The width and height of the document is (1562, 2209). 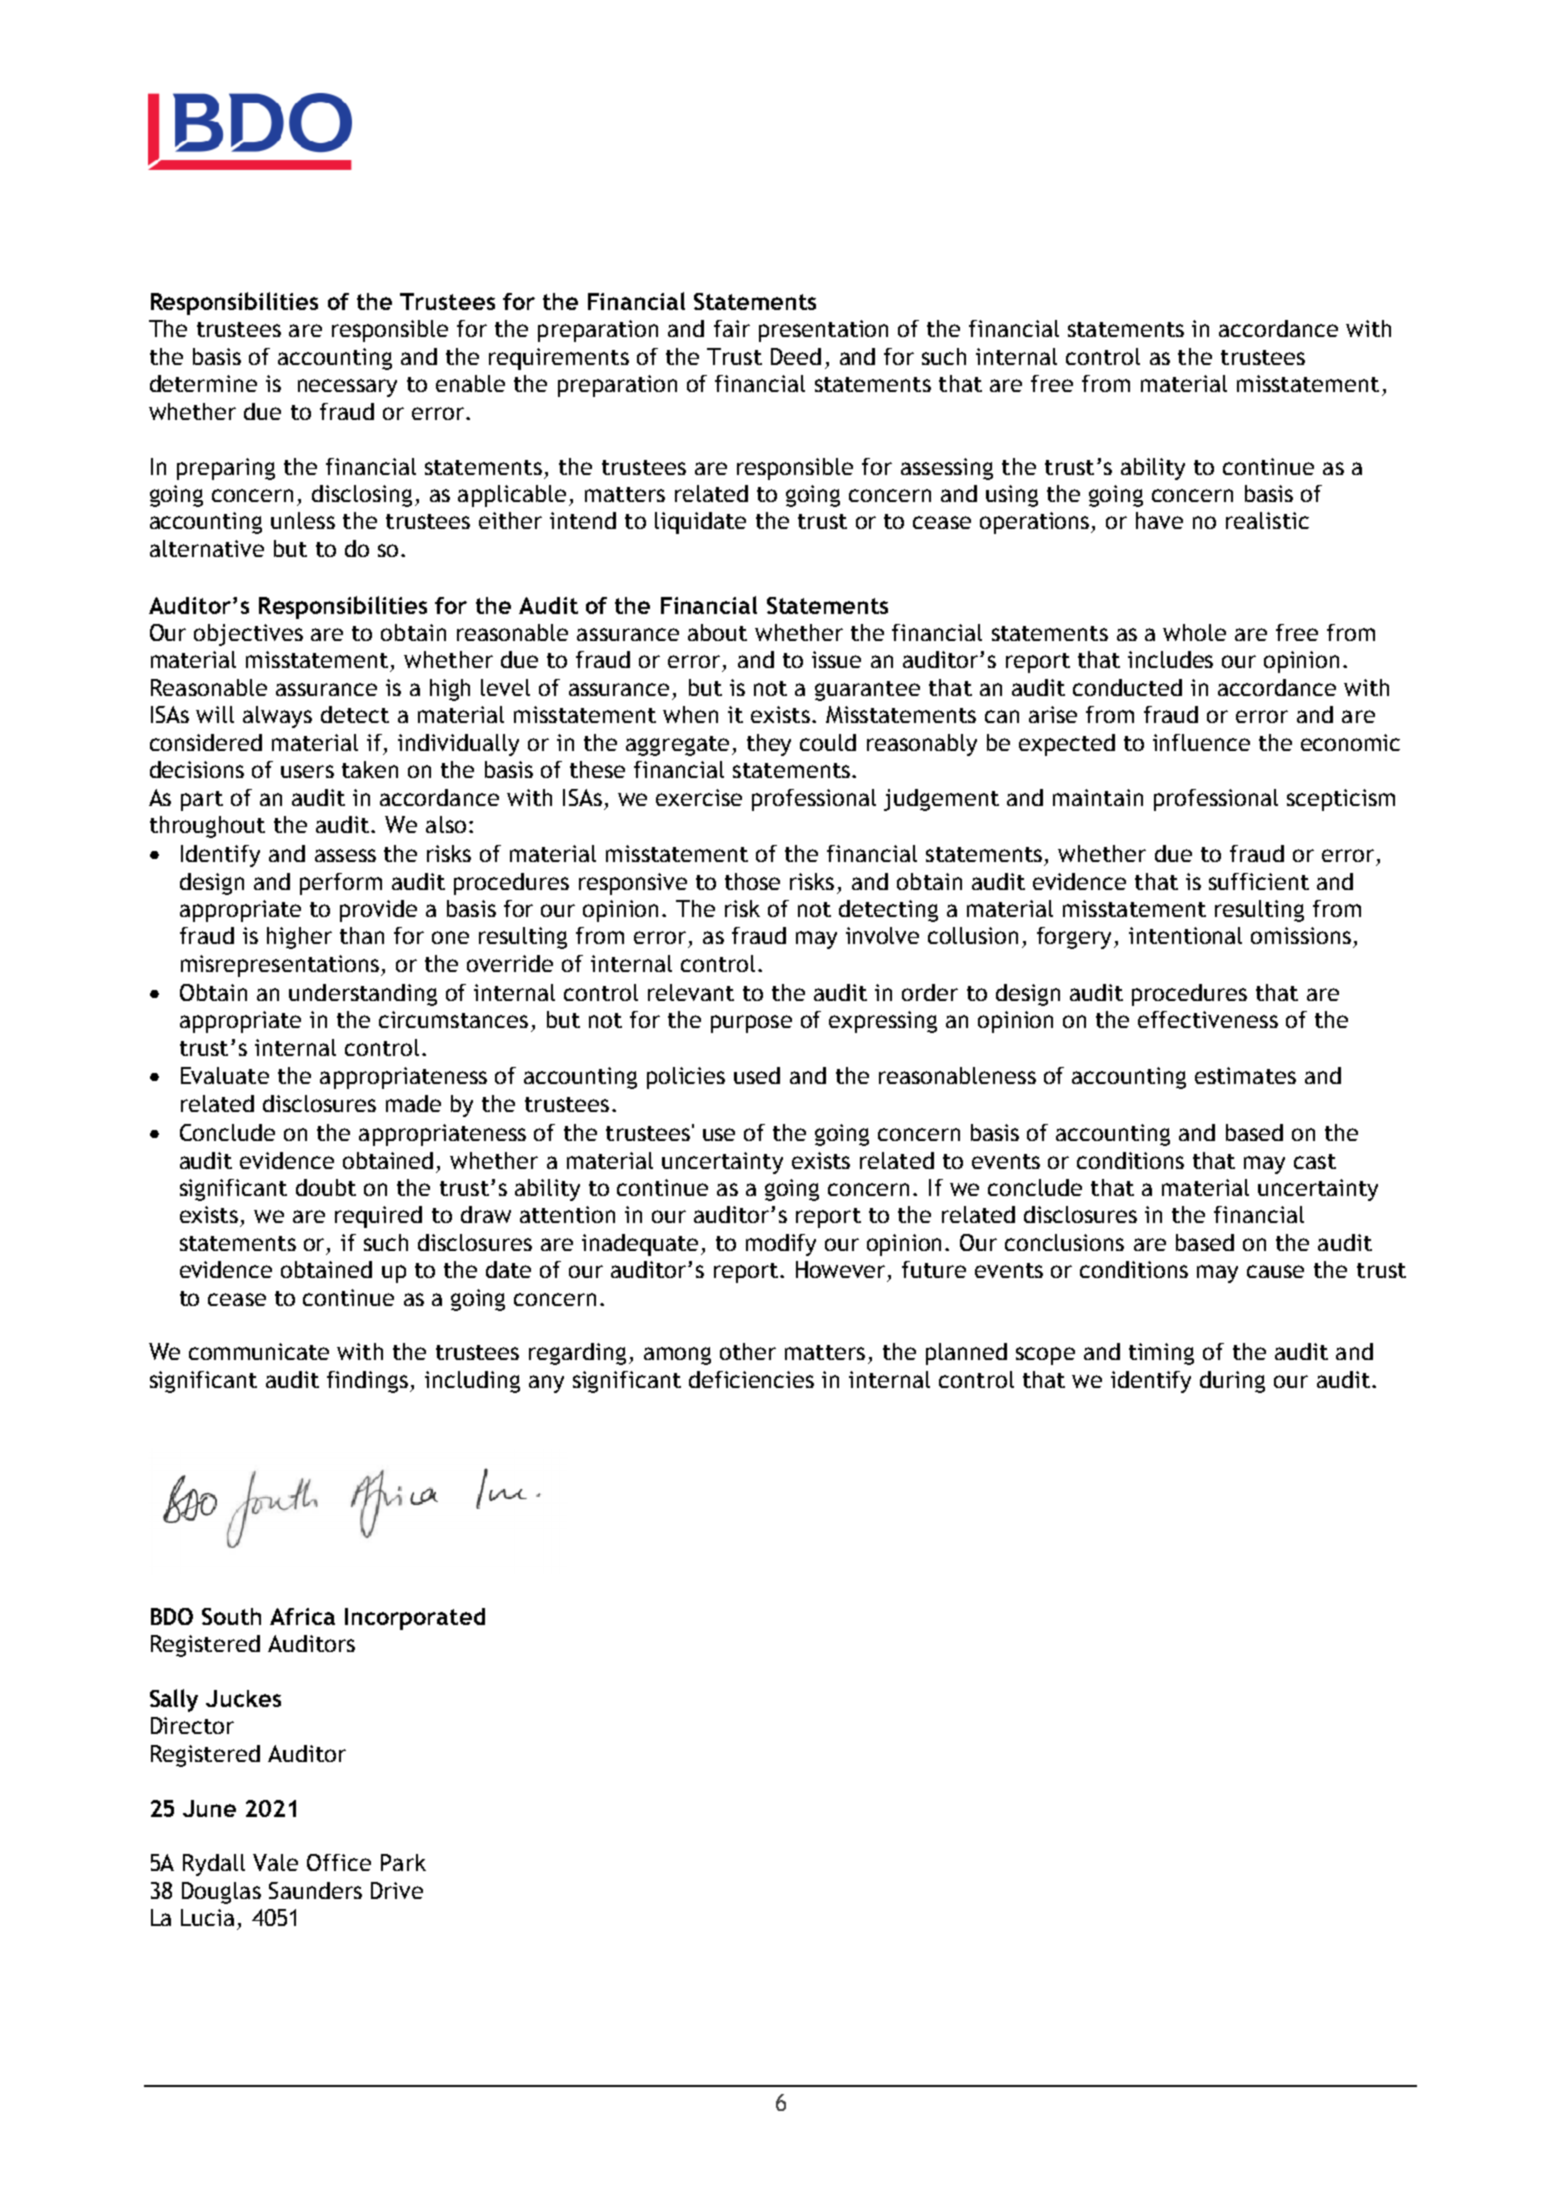 I want to click on Deed, so click(x=796, y=356).
